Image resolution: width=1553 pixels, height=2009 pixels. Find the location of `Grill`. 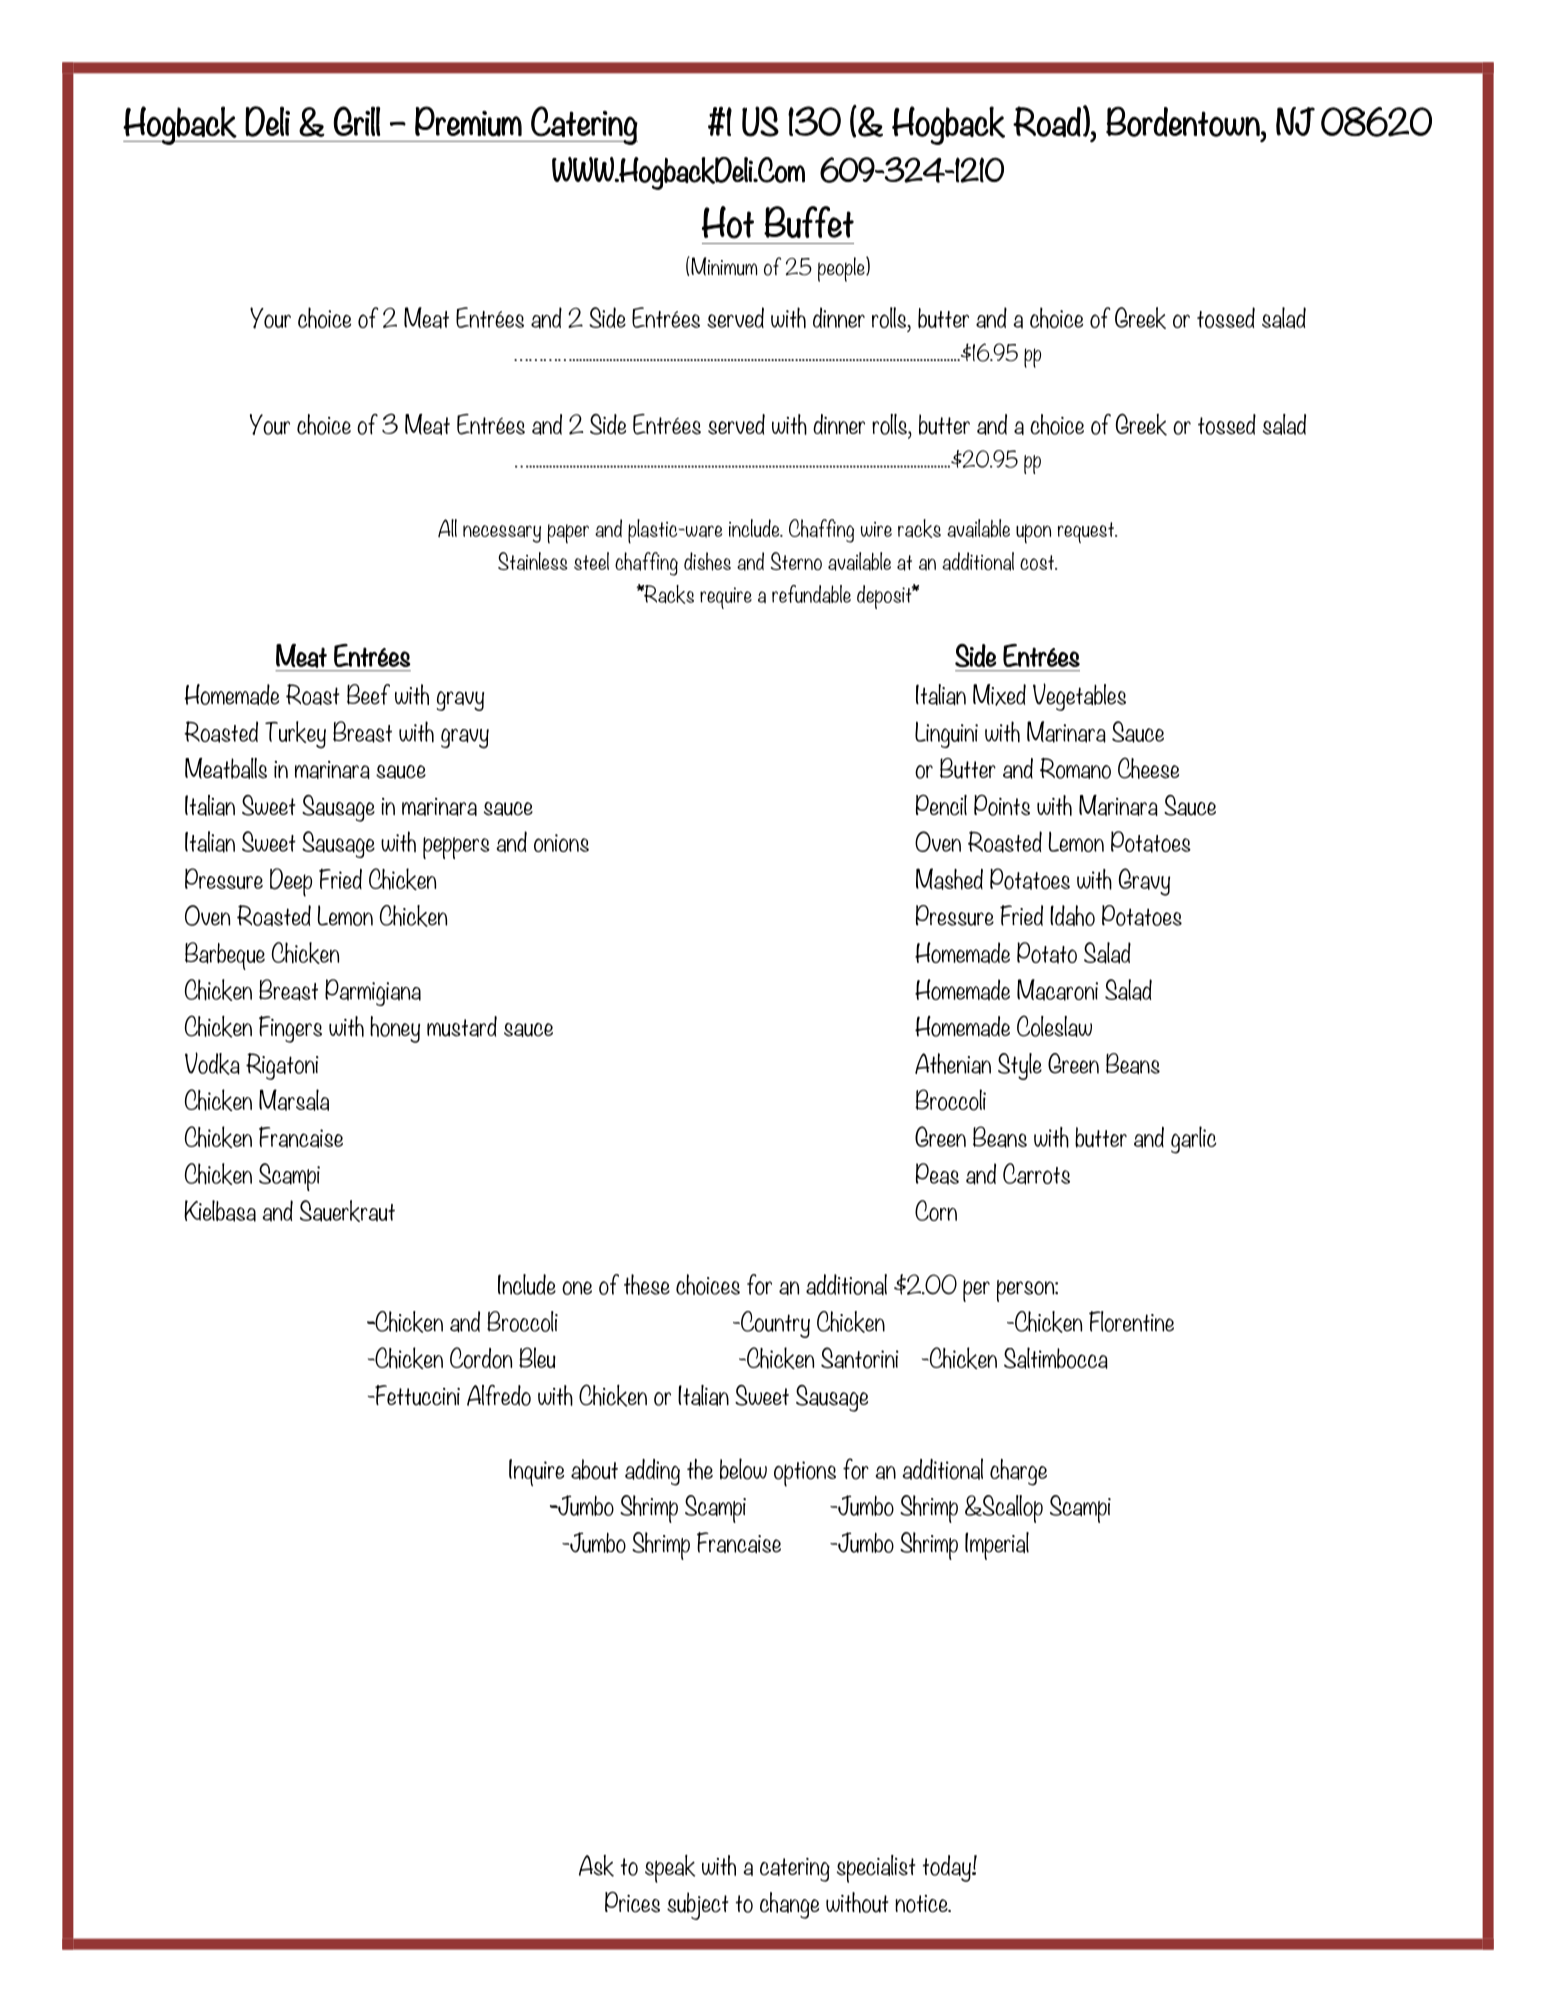

Grill is located at coordinates (356, 121).
